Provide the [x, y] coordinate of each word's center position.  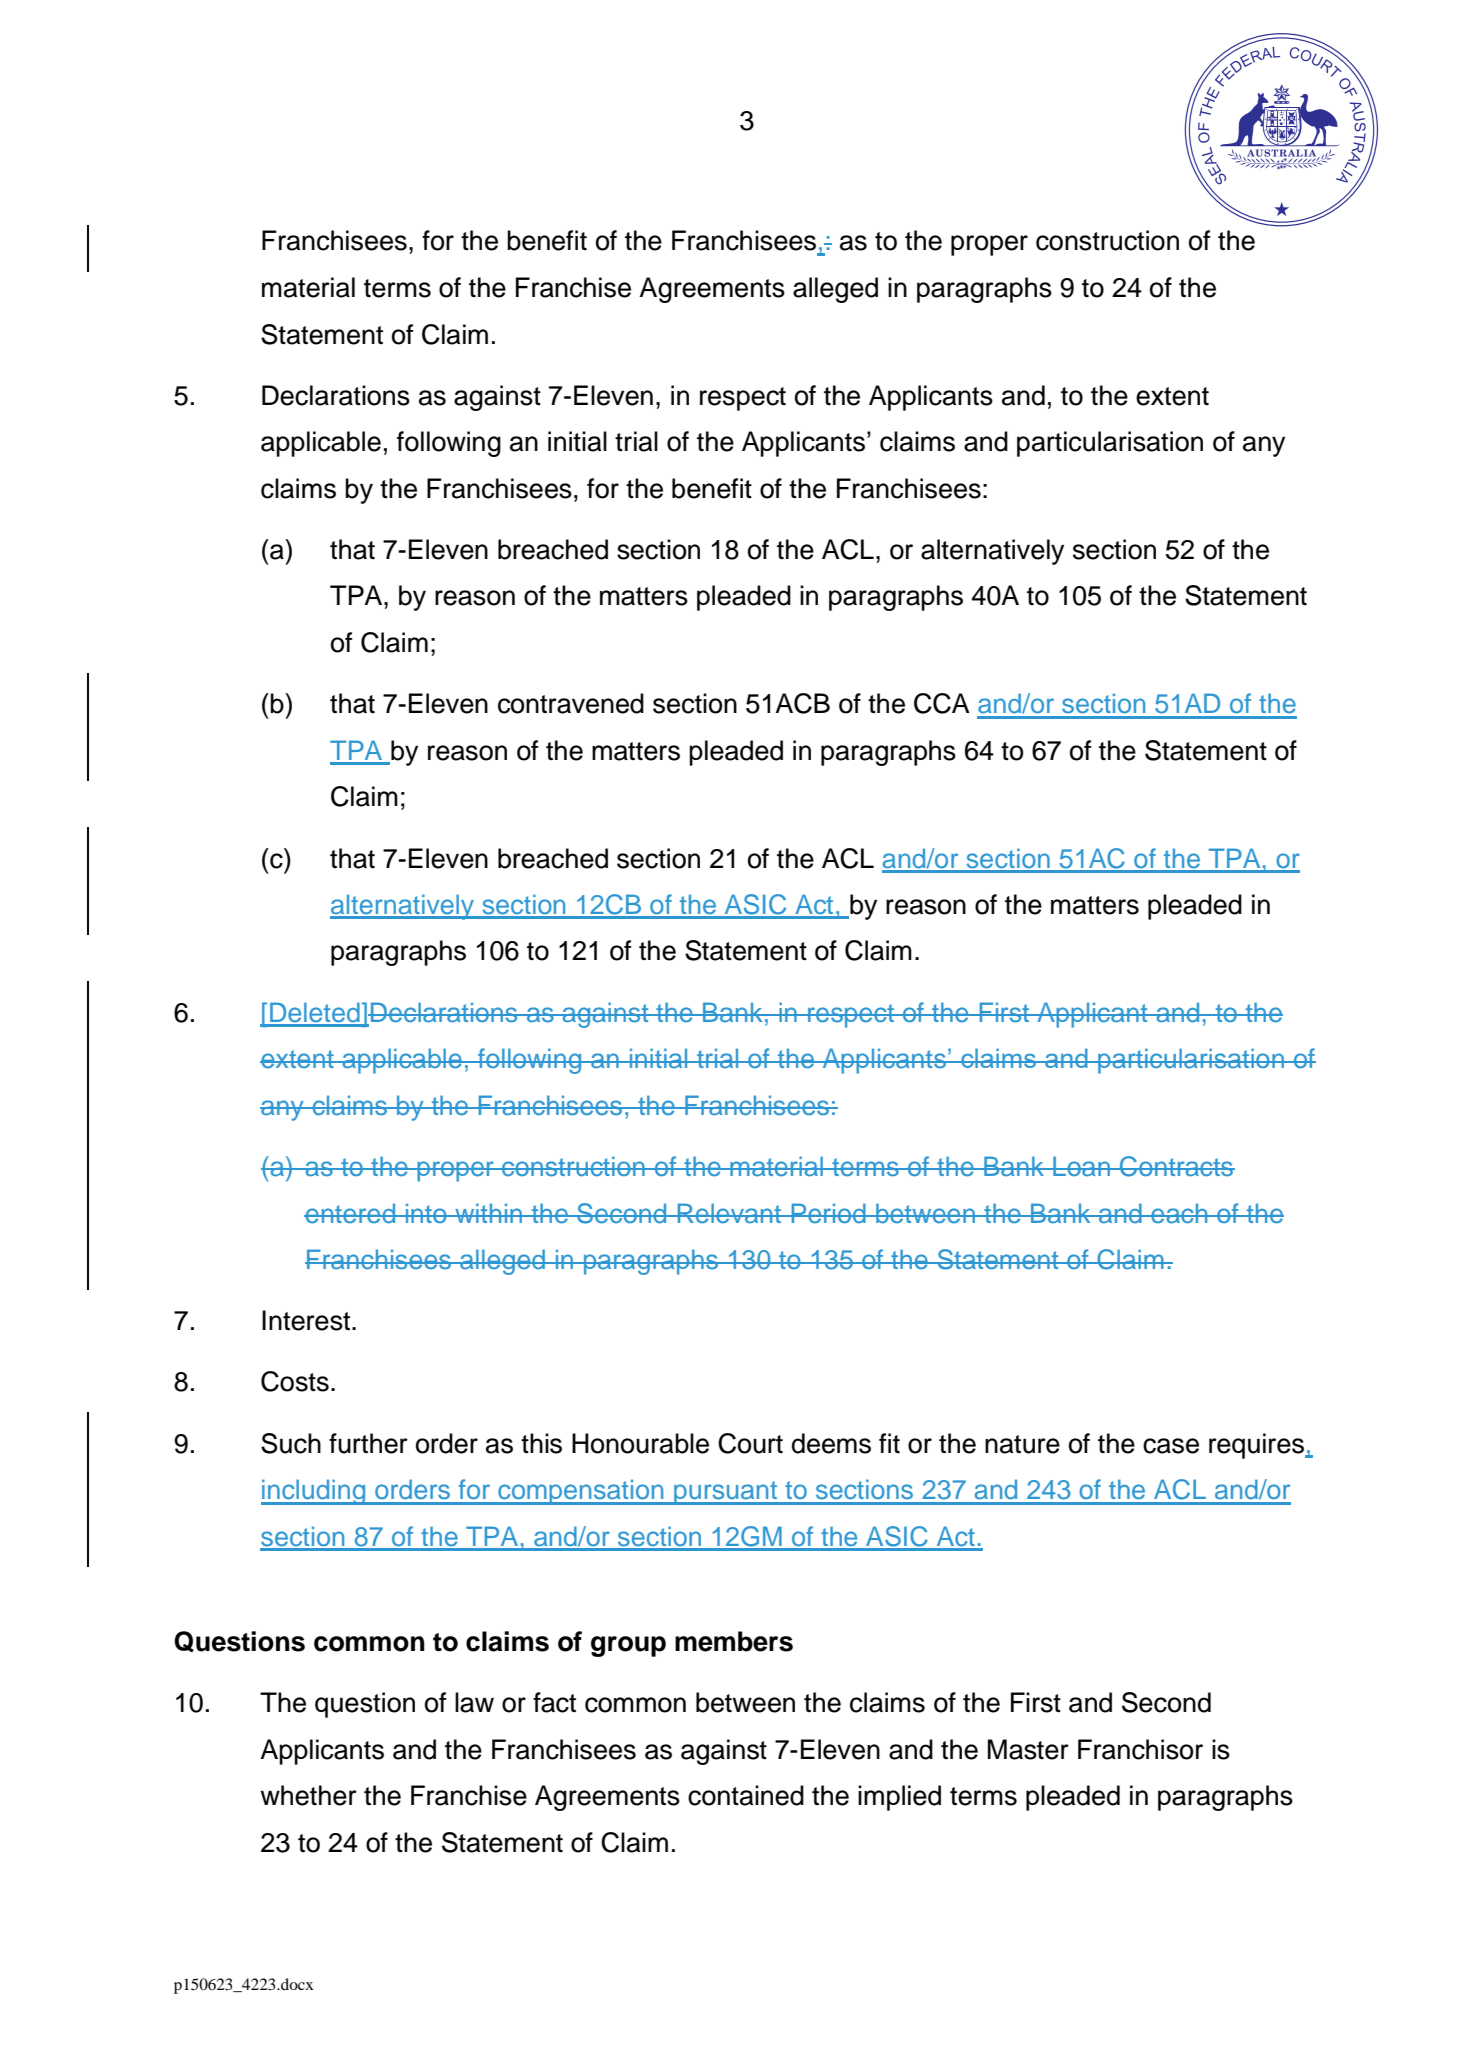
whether [308, 1795]
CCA [942, 703]
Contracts [1176, 1166]
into [426, 1213]
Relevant [729, 1213]
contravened [571, 703]
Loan [1081, 1166]
